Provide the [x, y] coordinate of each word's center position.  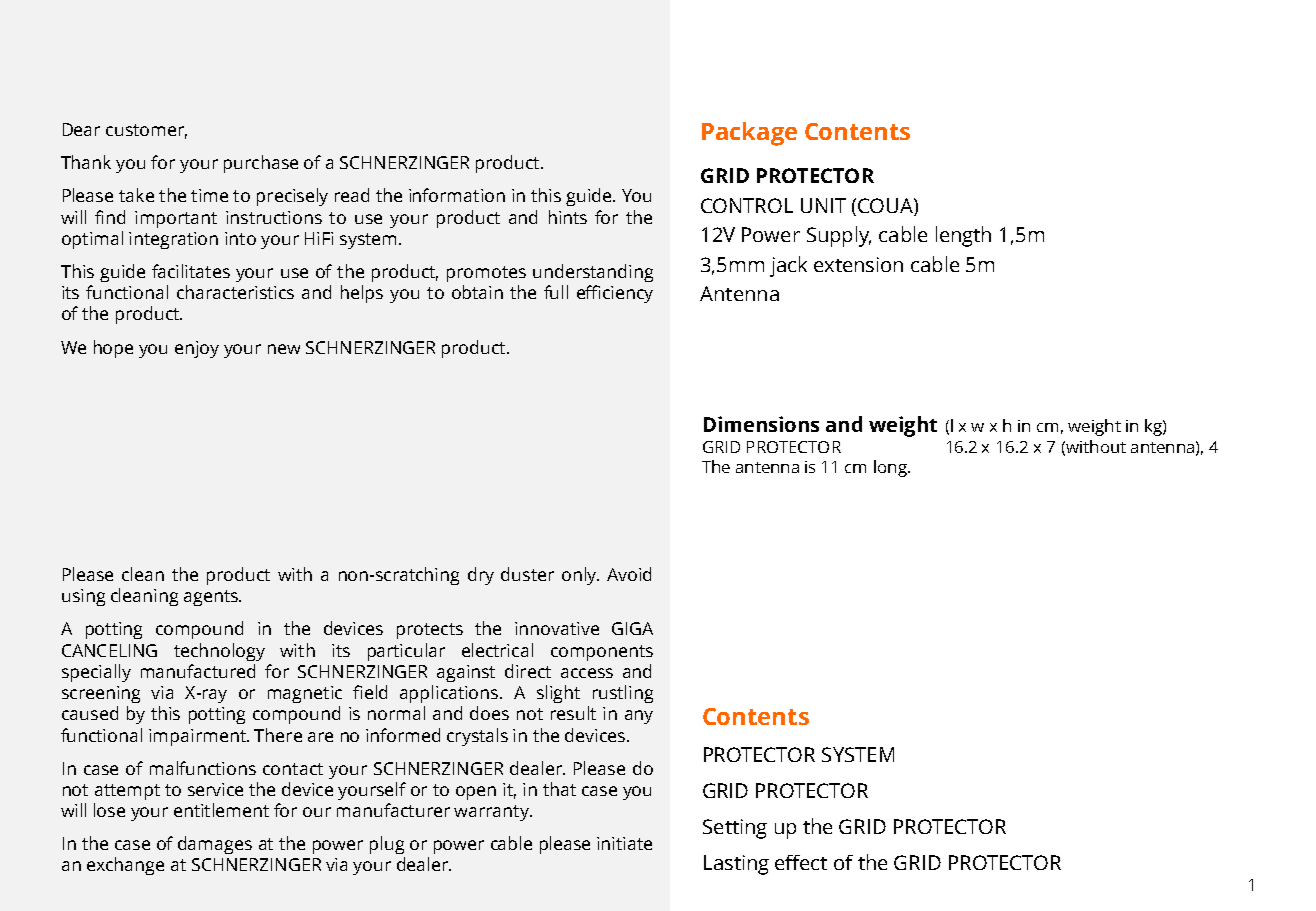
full [556, 292]
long [891, 468]
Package [749, 134]
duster [527, 574]
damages [215, 845]
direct [528, 671]
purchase [261, 164]
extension [858, 264]
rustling [623, 694]
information [457, 195]
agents [212, 598]
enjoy [197, 349]
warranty [492, 813]
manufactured [198, 671]
